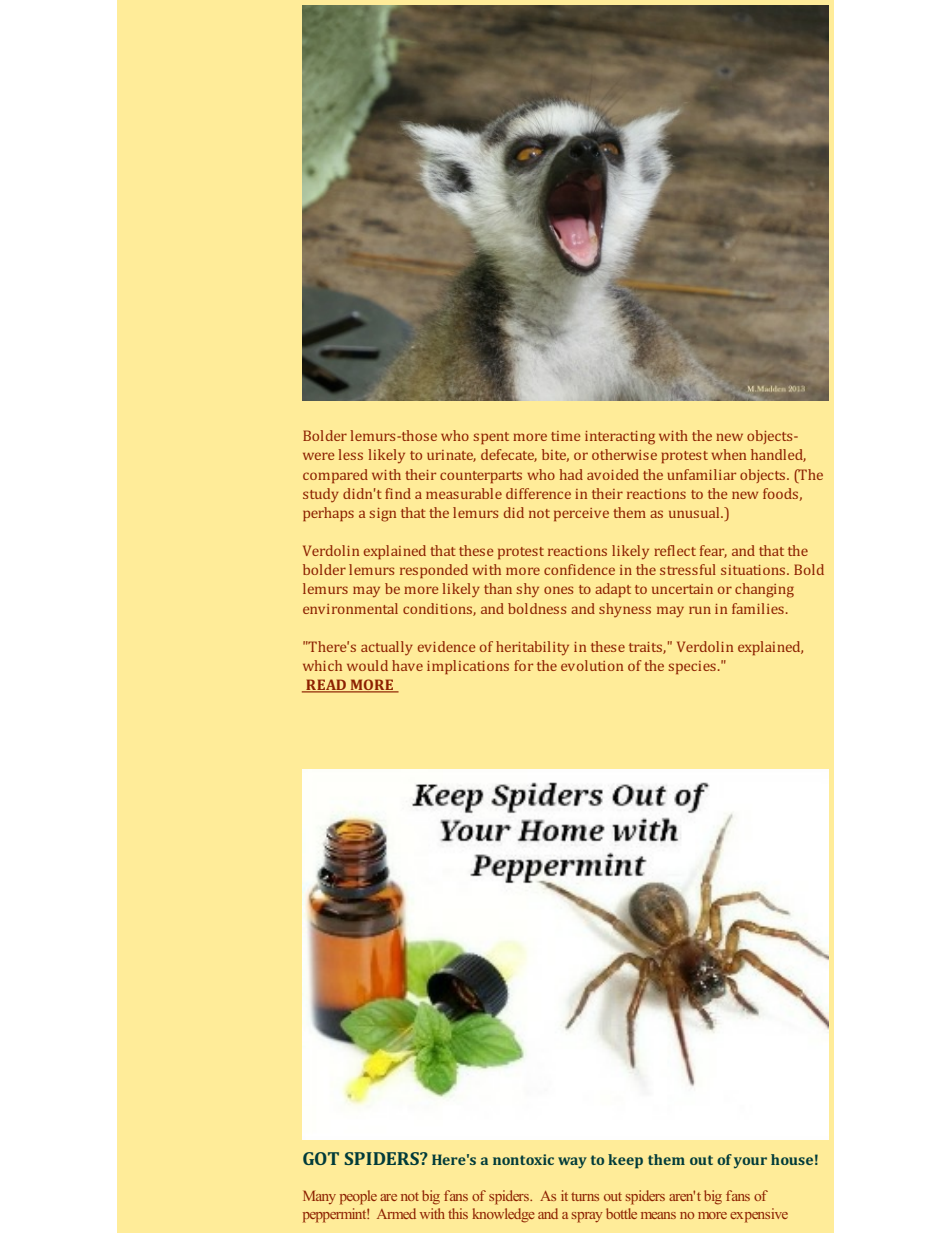 This screenshot has height=1233, width=952. What do you see at coordinates (558, 590) in the screenshot?
I see `ones` at bounding box center [558, 590].
